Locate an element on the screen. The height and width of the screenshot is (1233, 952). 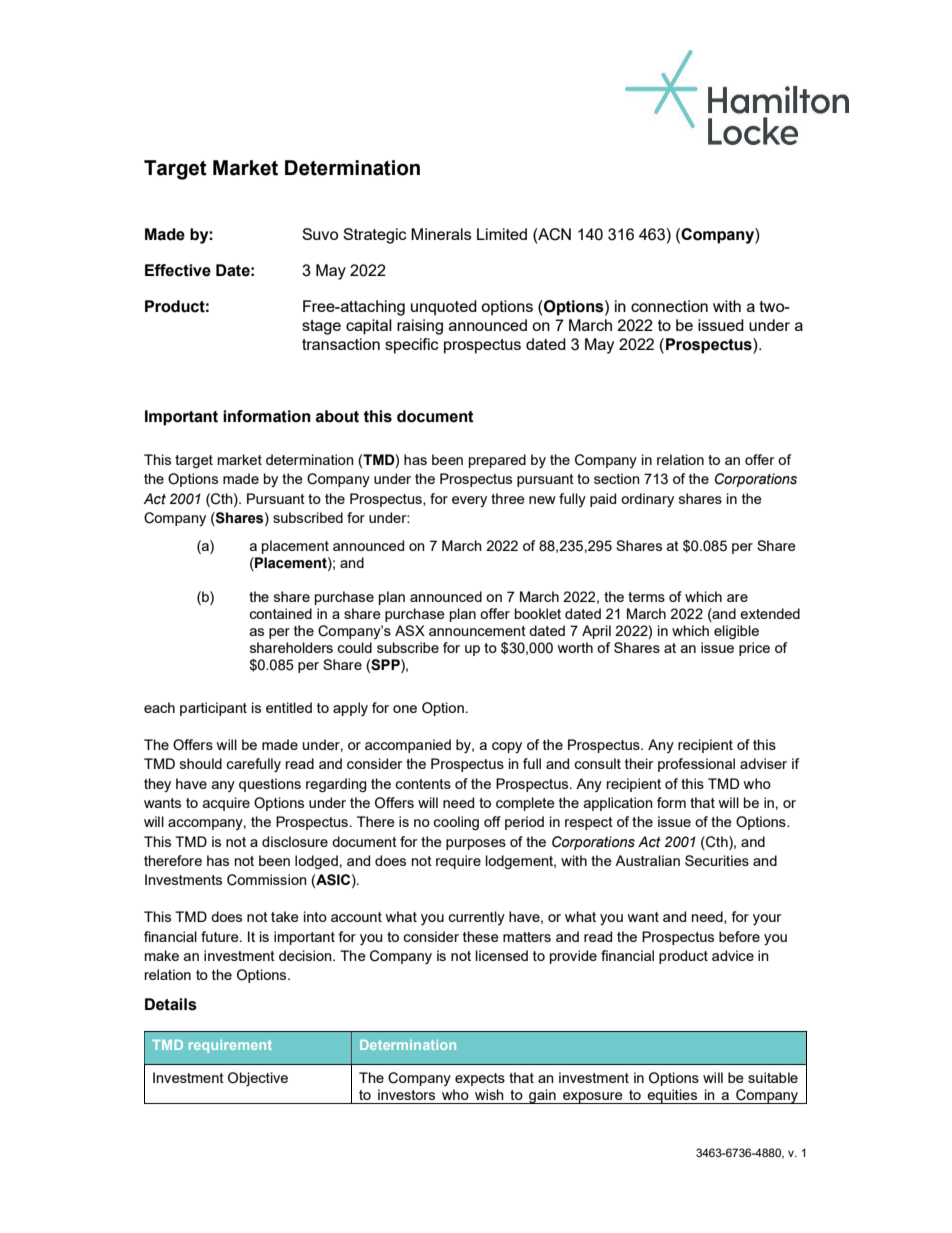
Effective is located at coordinates (178, 270).
